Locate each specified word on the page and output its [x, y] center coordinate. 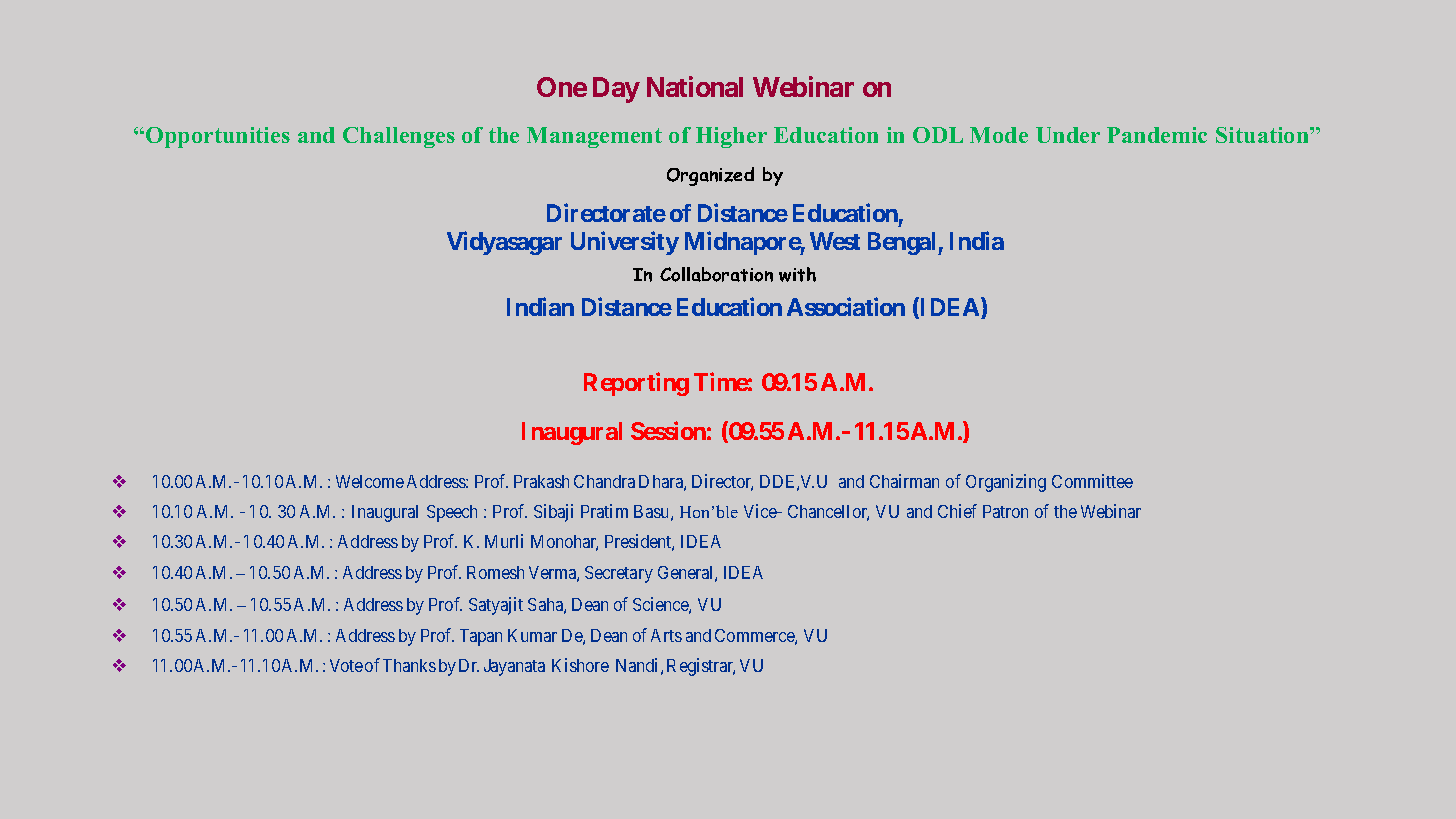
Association [846, 307]
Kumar [532, 635]
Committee [1092, 481]
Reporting [636, 384]
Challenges [399, 137]
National [695, 86]
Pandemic [1157, 135]
